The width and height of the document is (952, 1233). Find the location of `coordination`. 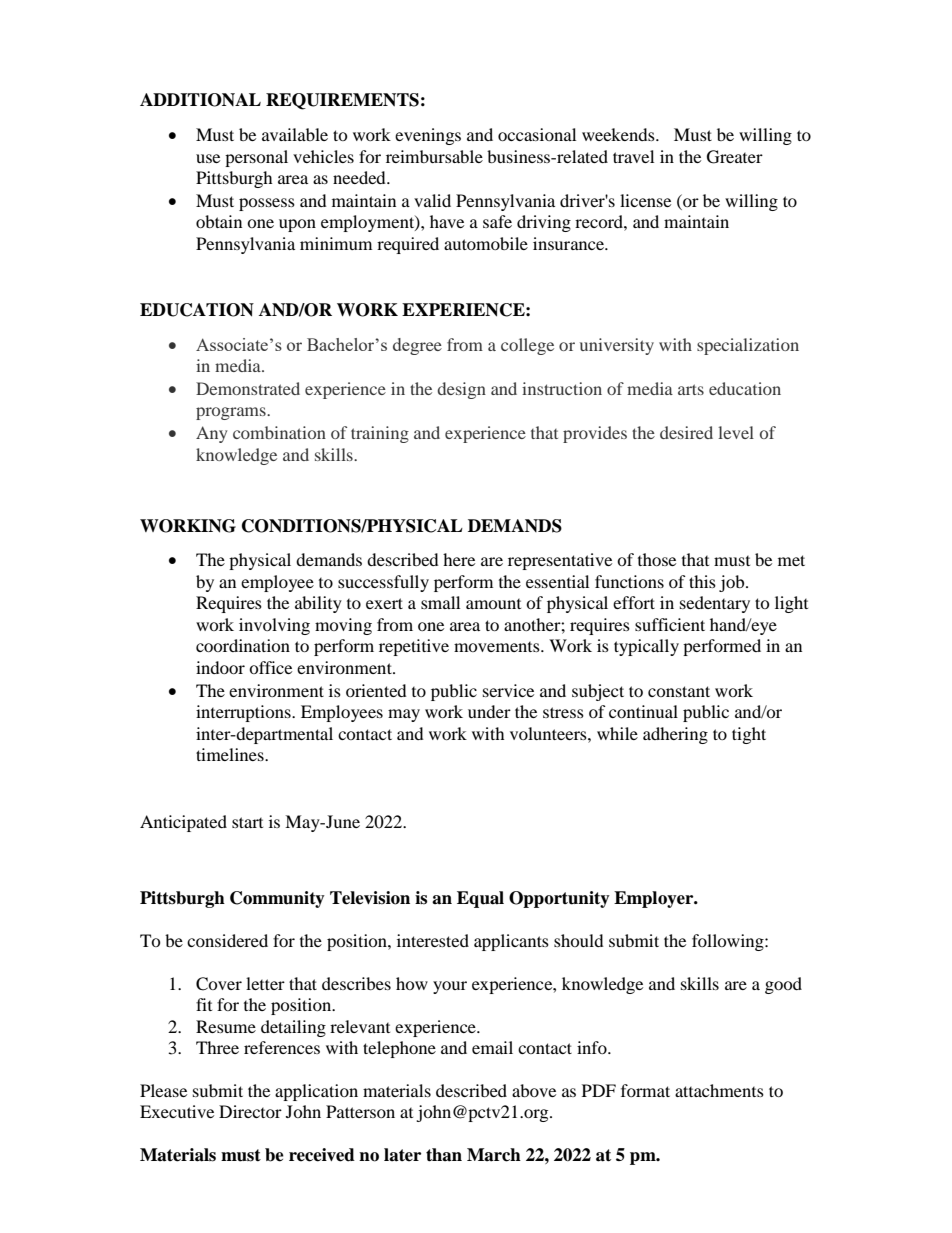

coordination is located at coordinates (243, 645).
